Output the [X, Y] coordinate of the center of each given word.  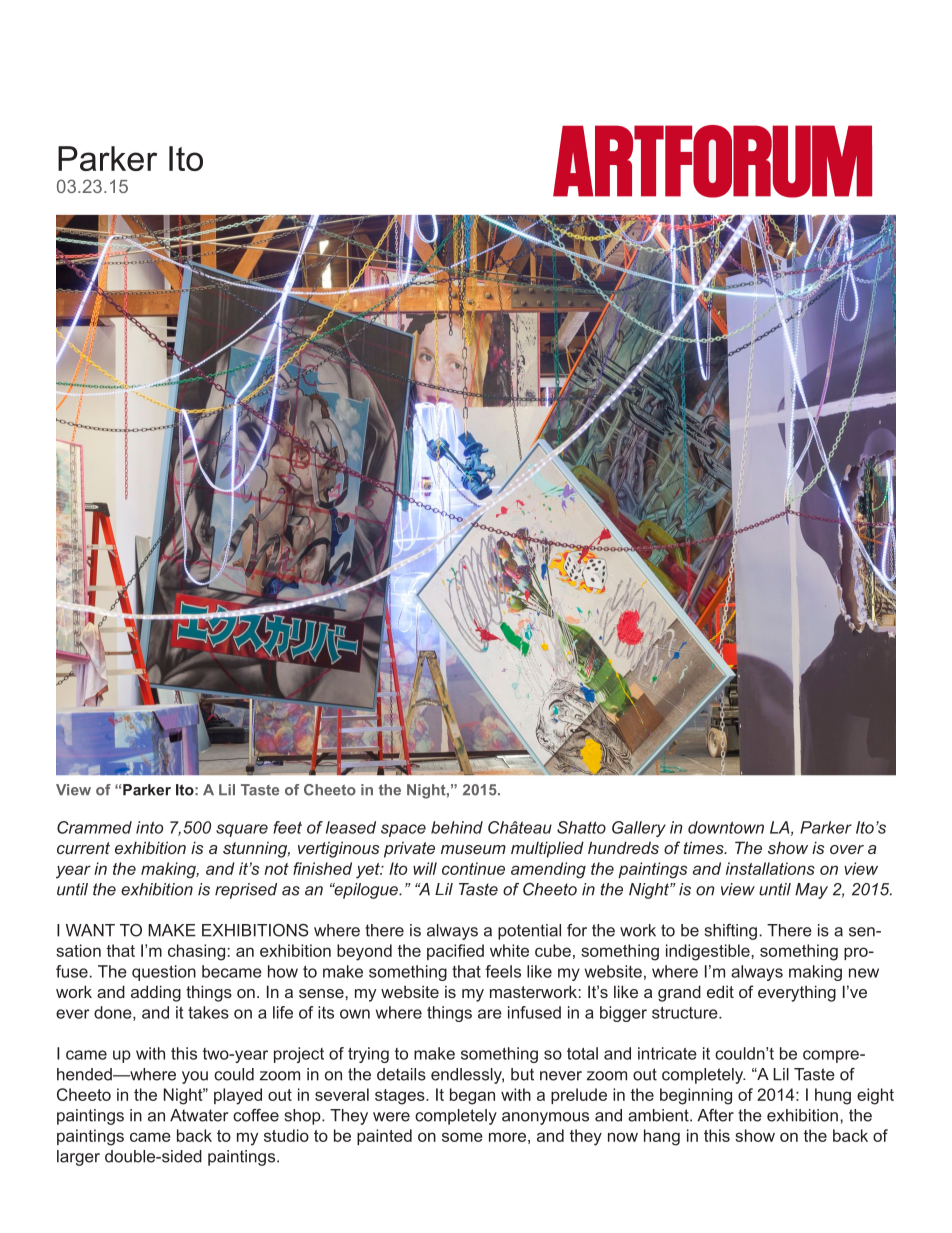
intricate [667, 1053]
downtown [726, 827]
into [149, 827]
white [509, 950]
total [582, 1053]
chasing [196, 952]
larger [78, 1158]
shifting [731, 932]
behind [457, 827]
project [299, 1055]
